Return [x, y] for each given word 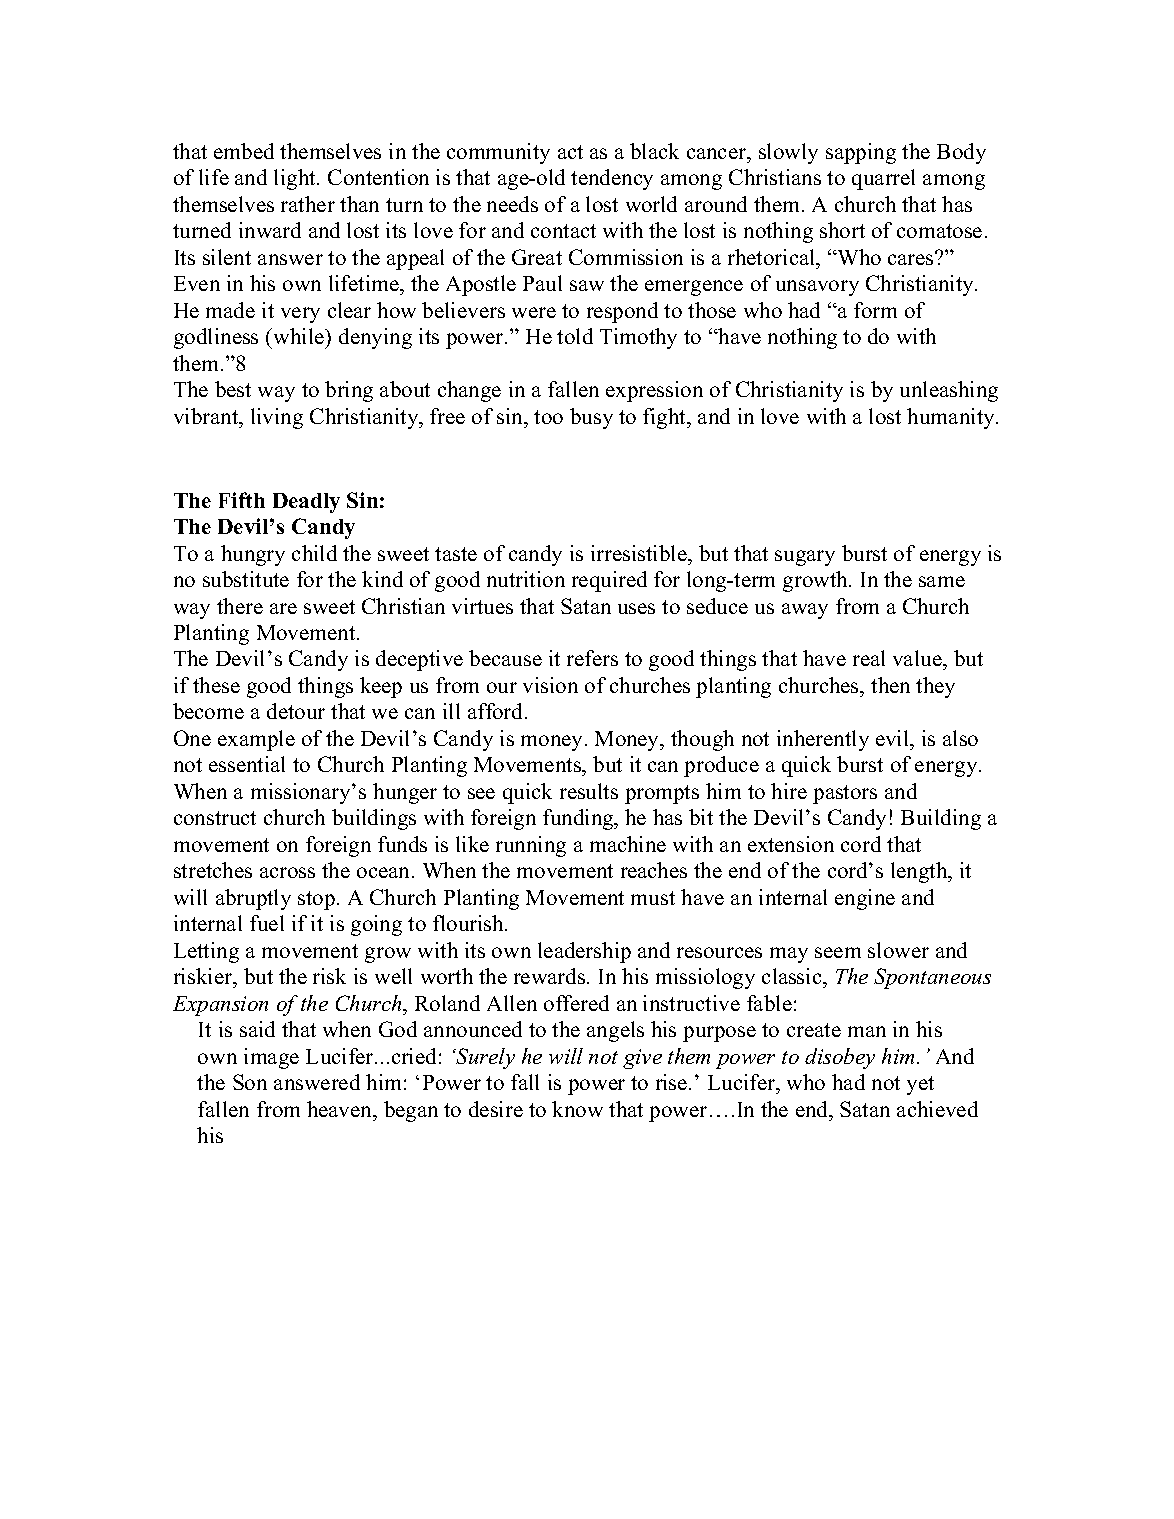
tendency [612, 179]
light [296, 179]
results [589, 791]
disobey [840, 1058]
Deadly [306, 503]
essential [247, 764]
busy [591, 418]
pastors [845, 794]
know [577, 1109]
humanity [952, 418]
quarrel [883, 179]
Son [250, 1082]
